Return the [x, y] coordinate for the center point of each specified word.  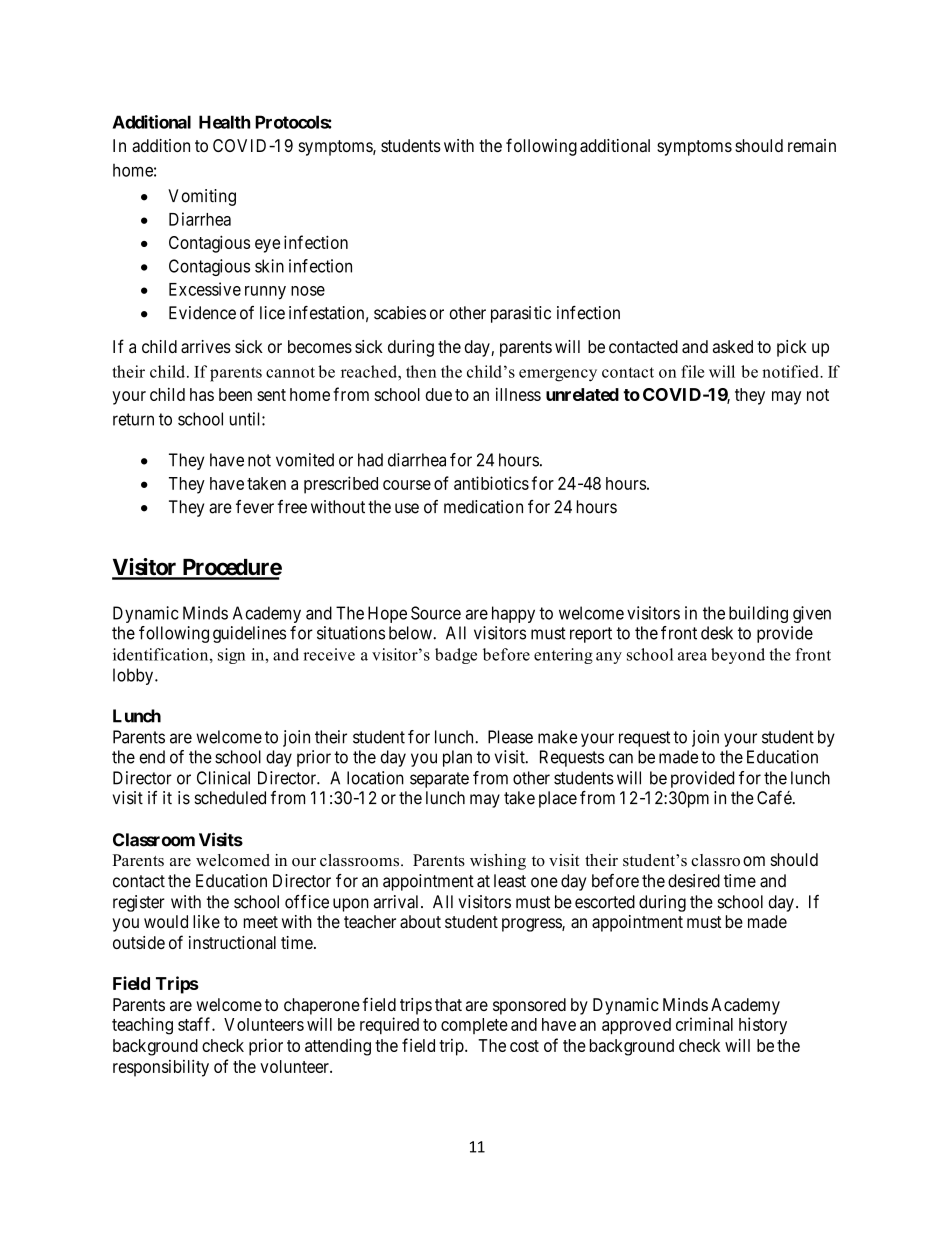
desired [694, 881]
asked [733, 346]
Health [224, 122]
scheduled [230, 798]
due [439, 394]
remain [812, 145]
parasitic [521, 314]
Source [436, 613]
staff [195, 1024]
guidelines [249, 634]
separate [439, 780]
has [202, 394]
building [758, 614]
